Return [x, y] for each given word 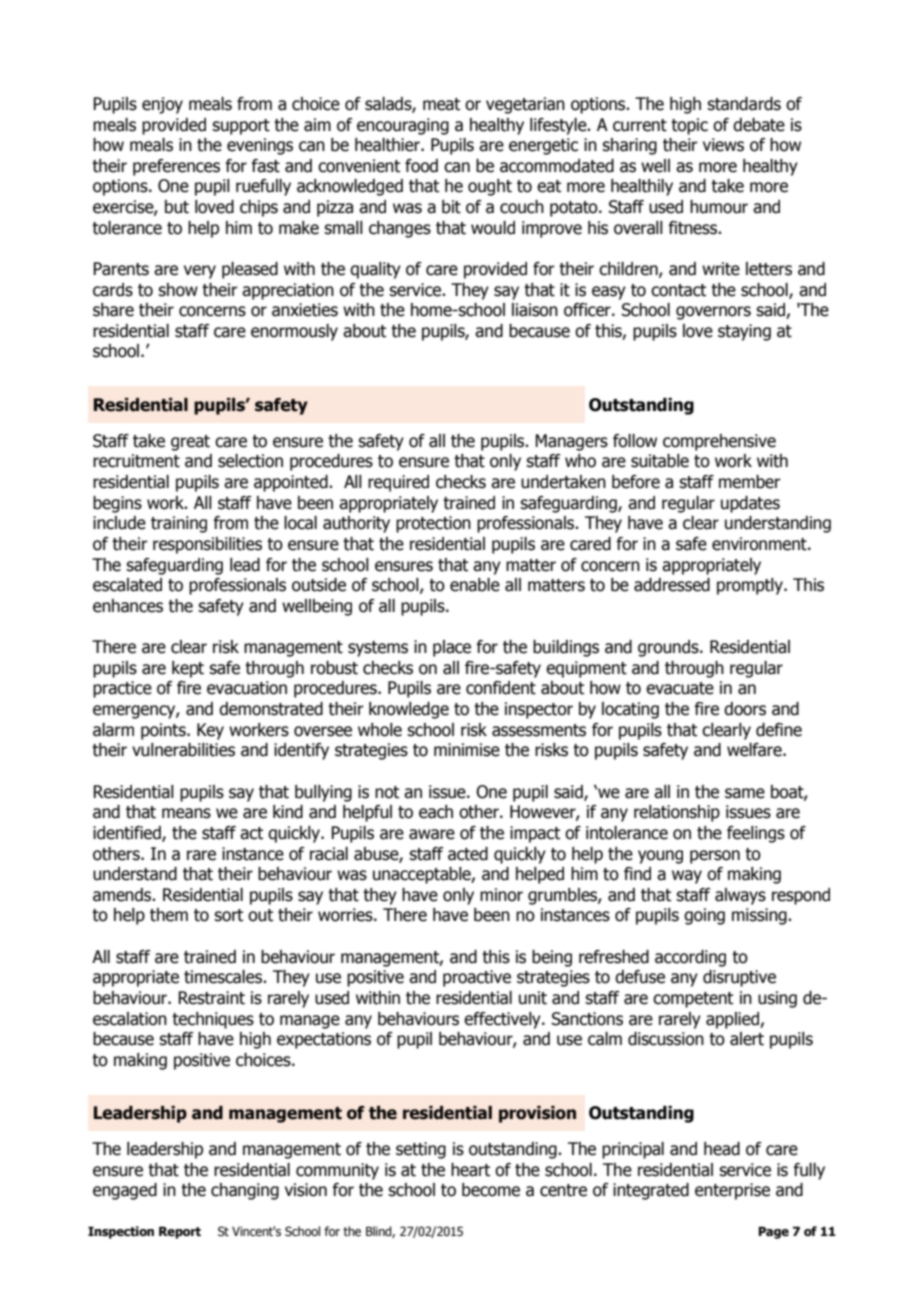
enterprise [732, 1191]
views [723, 145]
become [491, 1190]
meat [441, 104]
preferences [176, 167]
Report [180, 1232]
